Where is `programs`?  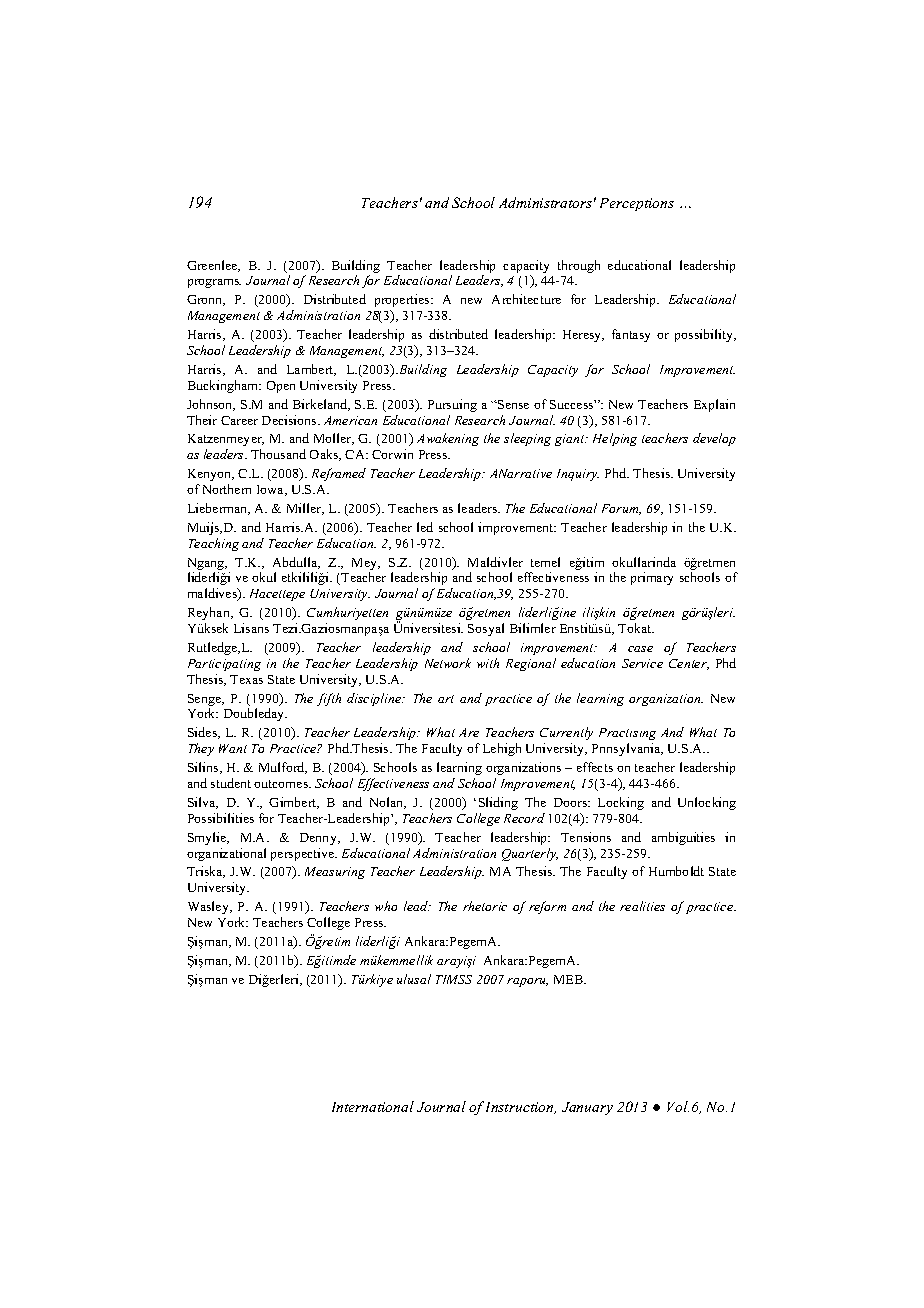 programs is located at coordinates (214, 283).
